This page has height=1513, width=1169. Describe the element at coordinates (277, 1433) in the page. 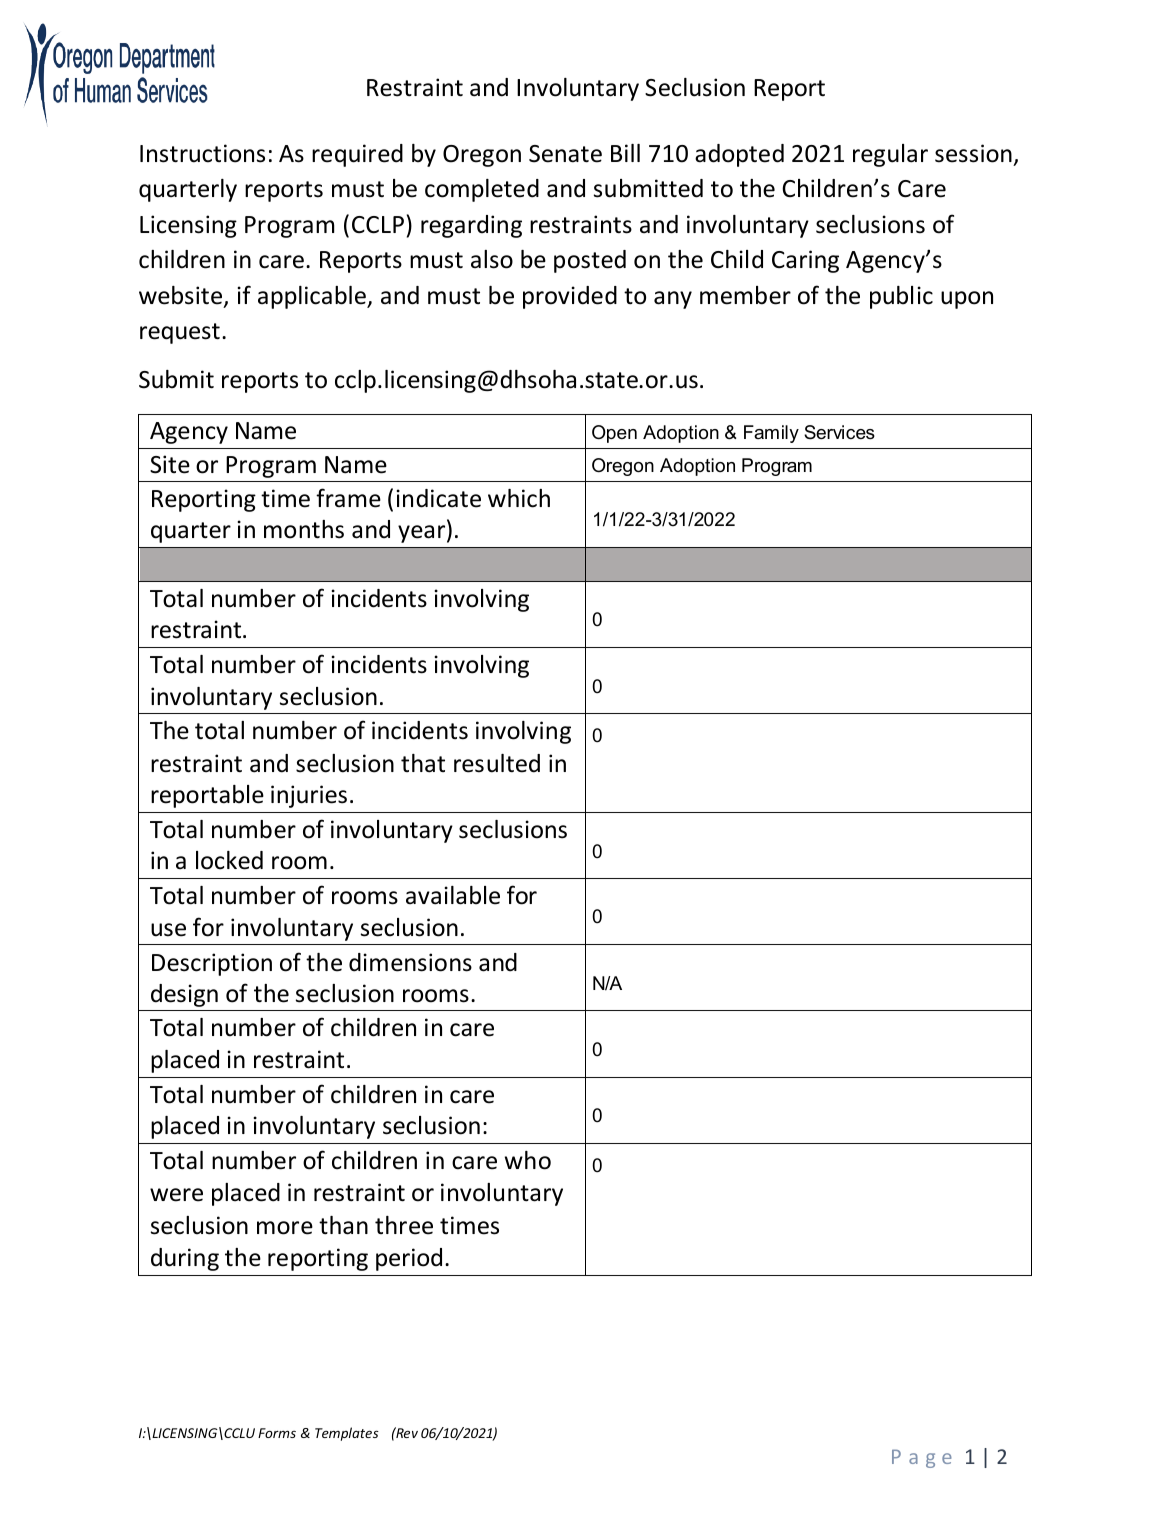

I see `Forms` at that location.
